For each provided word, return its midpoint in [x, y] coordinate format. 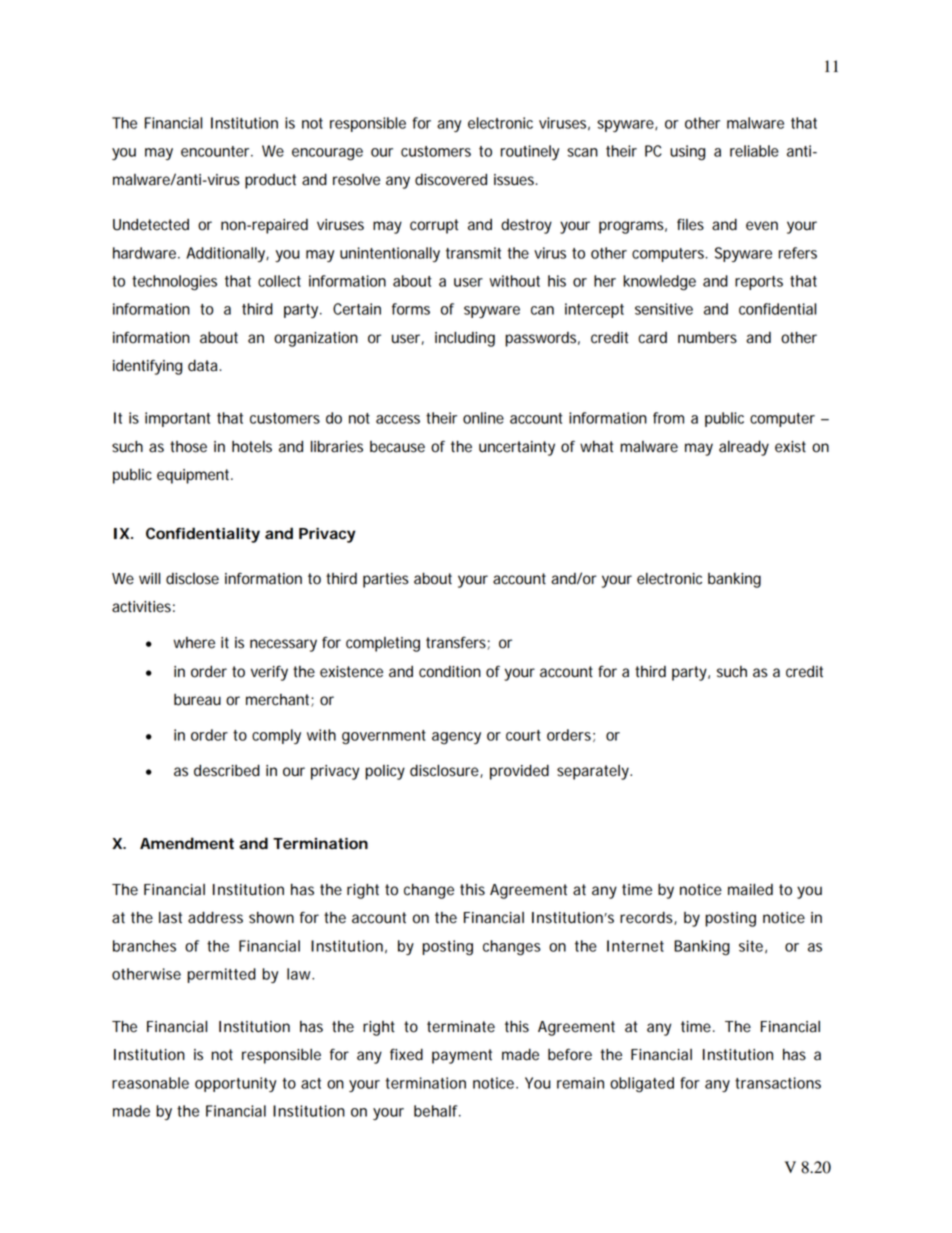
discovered [451, 179]
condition [450, 672]
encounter [217, 151]
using [687, 153]
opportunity [235, 1084]
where [194, 643]
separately [594, 772]
